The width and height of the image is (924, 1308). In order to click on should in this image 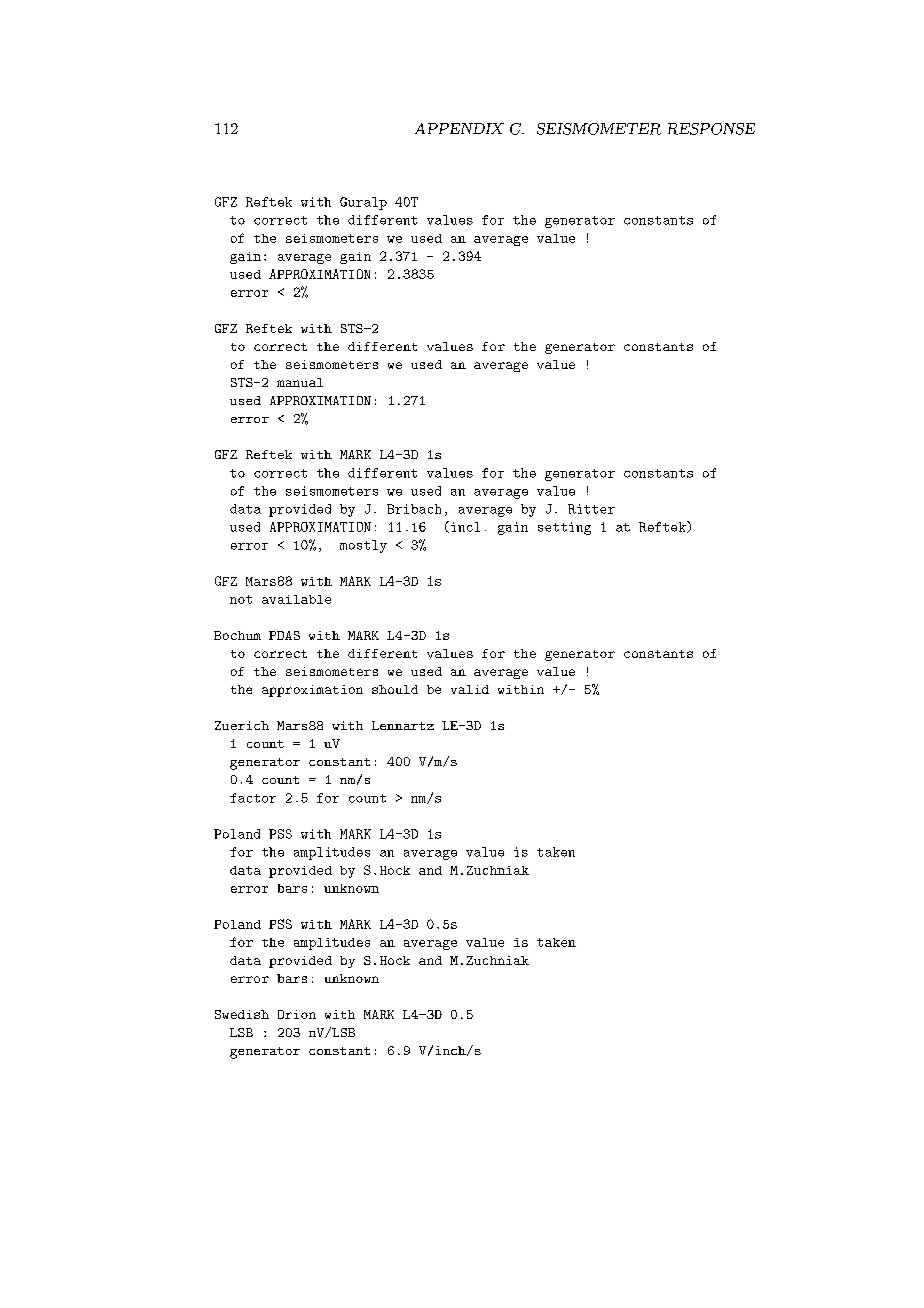, I will do `click(395, 689)`.
